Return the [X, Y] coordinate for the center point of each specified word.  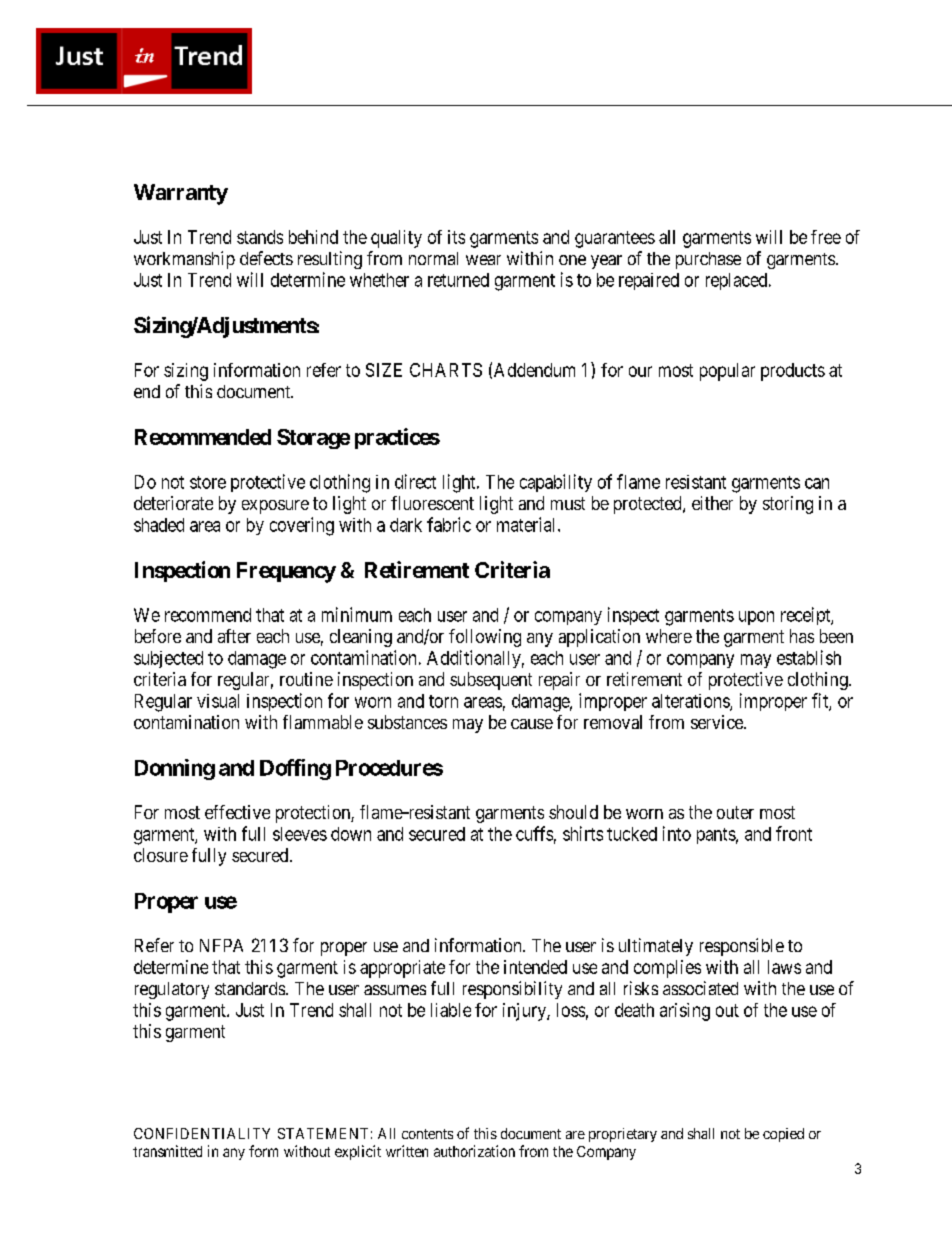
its [456, 237]
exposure [275, 507]
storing [788, 505]
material [528, 524]
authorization [474, 1151]
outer [735, 812]
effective [237, 812]
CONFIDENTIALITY [202, 1133]
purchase [708, 260]
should [573, 812]
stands [260, 237]
